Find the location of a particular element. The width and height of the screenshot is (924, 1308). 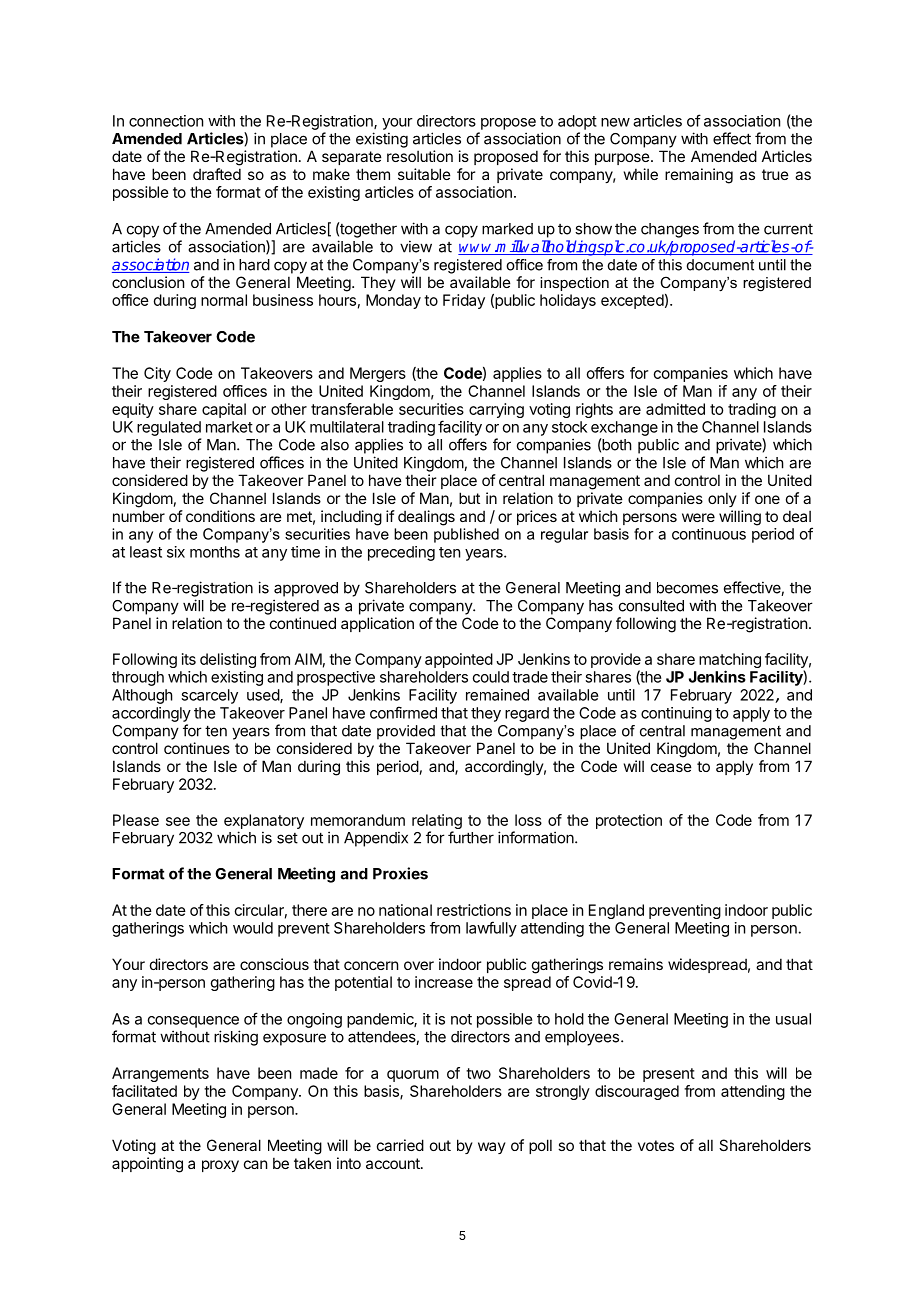

England is located at coordinates (616, 911).
